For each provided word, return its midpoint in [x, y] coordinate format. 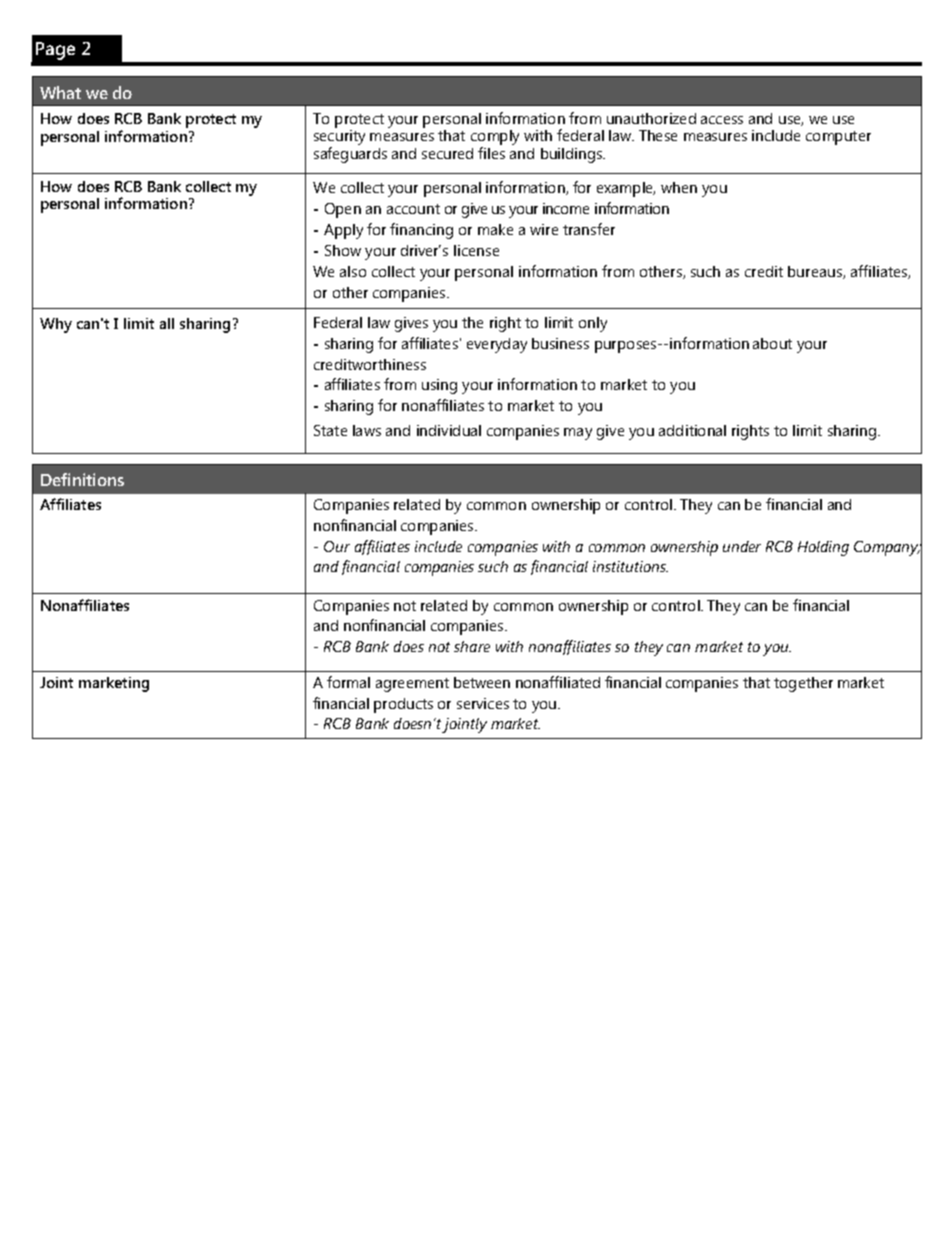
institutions [630, 566]
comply [495, 139]
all [167, 323]
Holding [823, 548]
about [772, 343]
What [60, 92]
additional [692, 430]
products [403, 705]
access [722, 120]
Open [343, 210]
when [679, 187]
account [413, 209]
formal [348, 682]
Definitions [82, 479]
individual [449, 430]
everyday [497, 345]
